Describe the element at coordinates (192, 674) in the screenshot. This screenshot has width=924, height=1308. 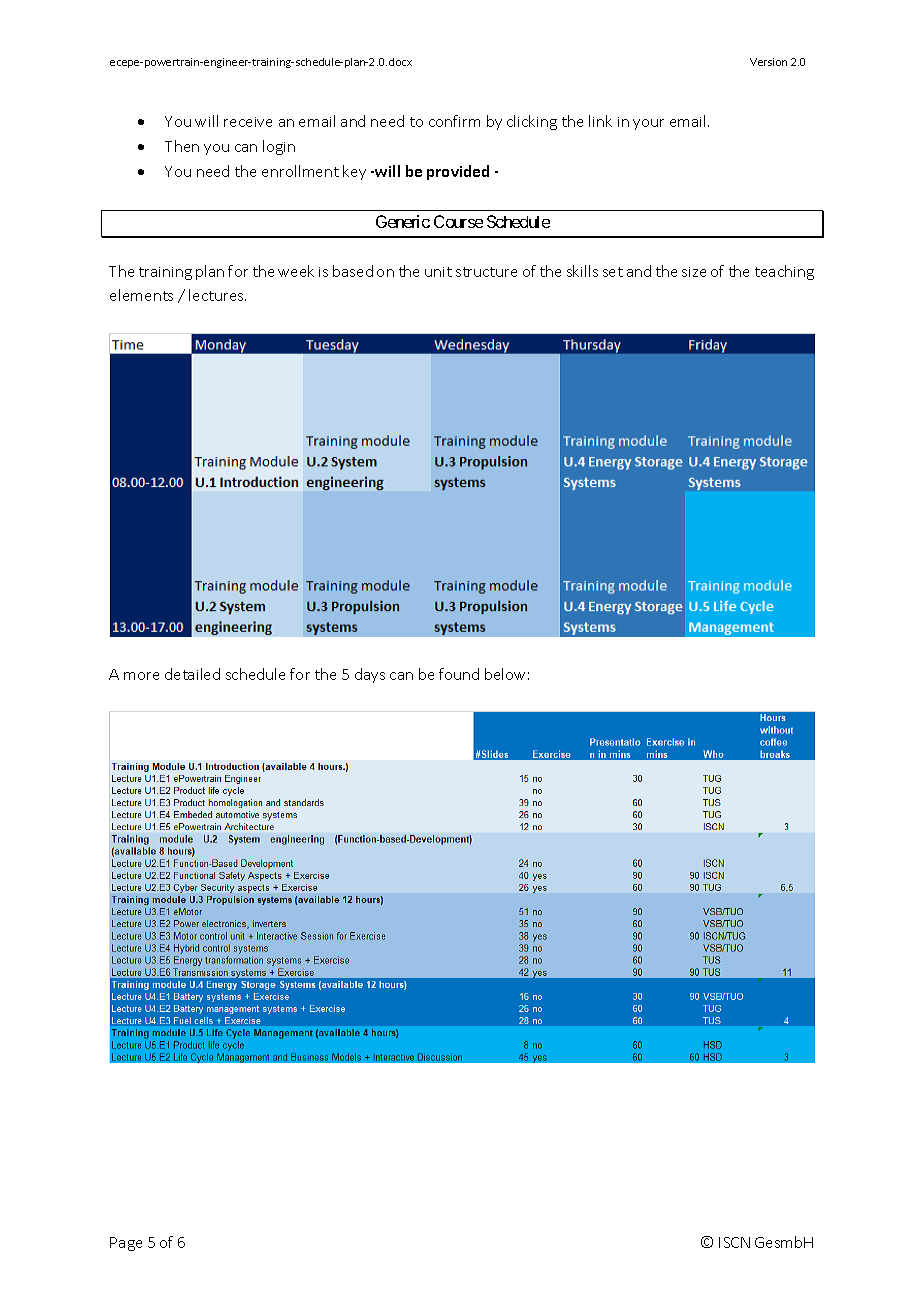
I see `detailed` at that location.
